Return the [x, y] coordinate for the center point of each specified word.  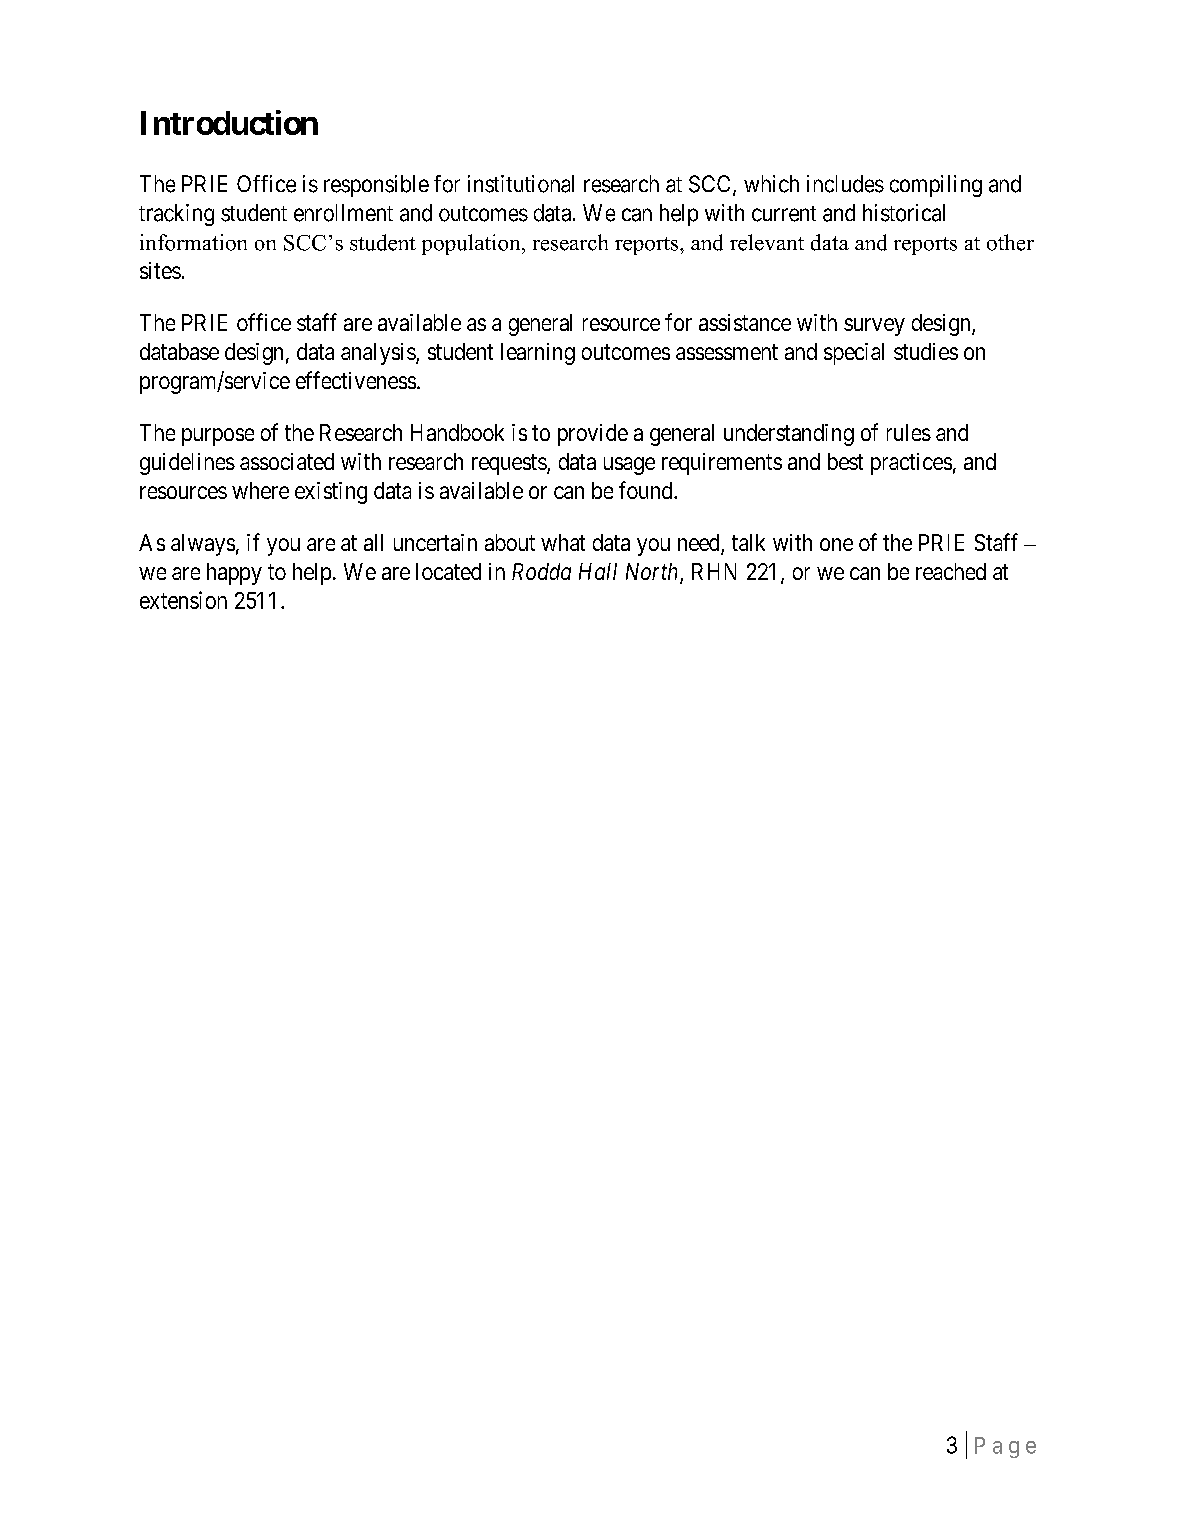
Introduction [229, 122]
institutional [521, 184]
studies [926, 351]
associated [287, 461]
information [193, 242]
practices [911, 464]
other [1010, 242]
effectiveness [356, 380]
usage [629, 466]
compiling [936, 186]
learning [538, 354]
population [472, 244]
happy [234, 574]
